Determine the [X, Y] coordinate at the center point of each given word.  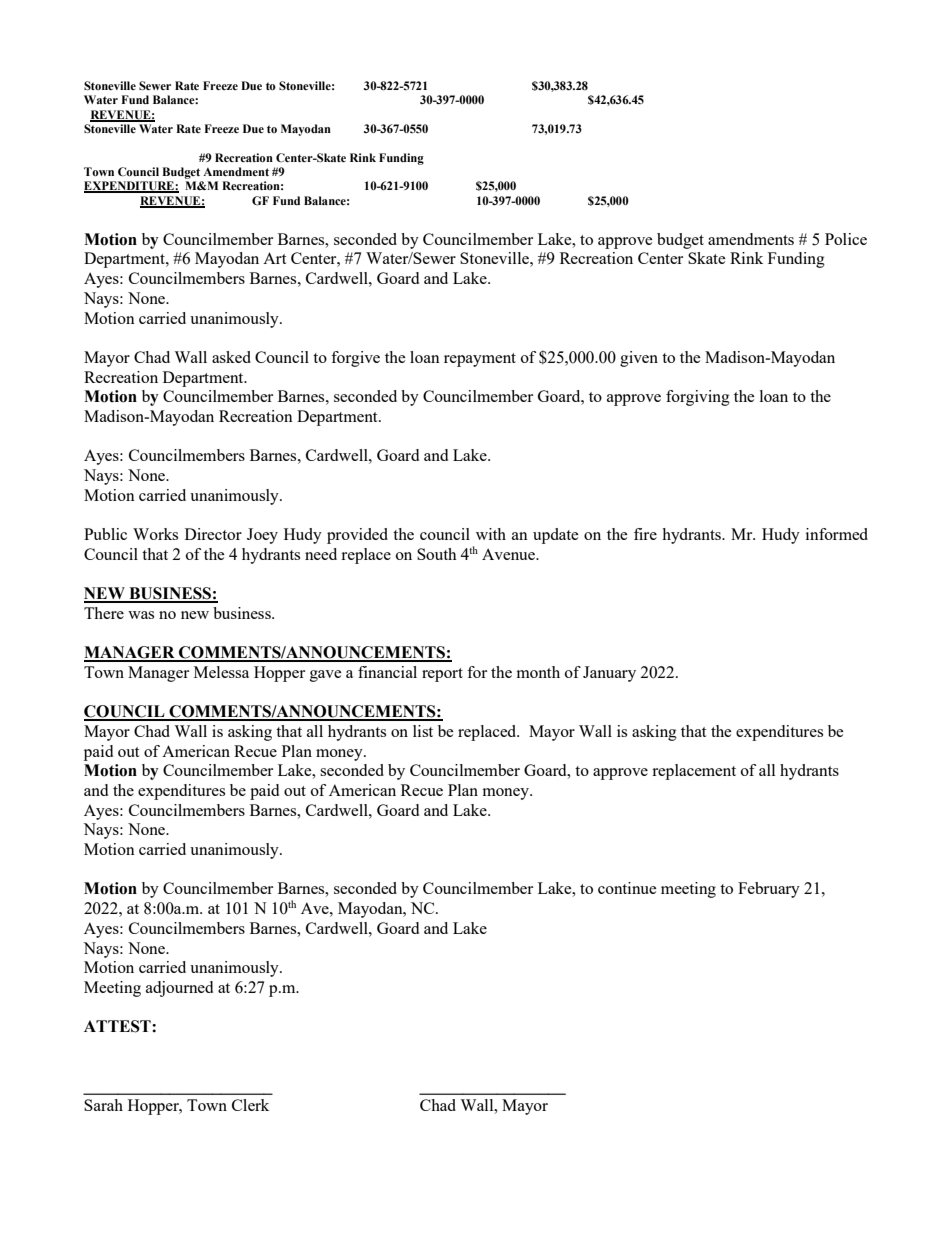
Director [213, 534]
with [491, 534]
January [609, 674]
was [141, 615]
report [442, 675]
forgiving [698, 398]
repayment [480, 360]
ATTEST [118, 1026]
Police [846, 239]
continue [627, 888]
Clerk [250, 1105]
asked [231, 357]
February [769, 890]
